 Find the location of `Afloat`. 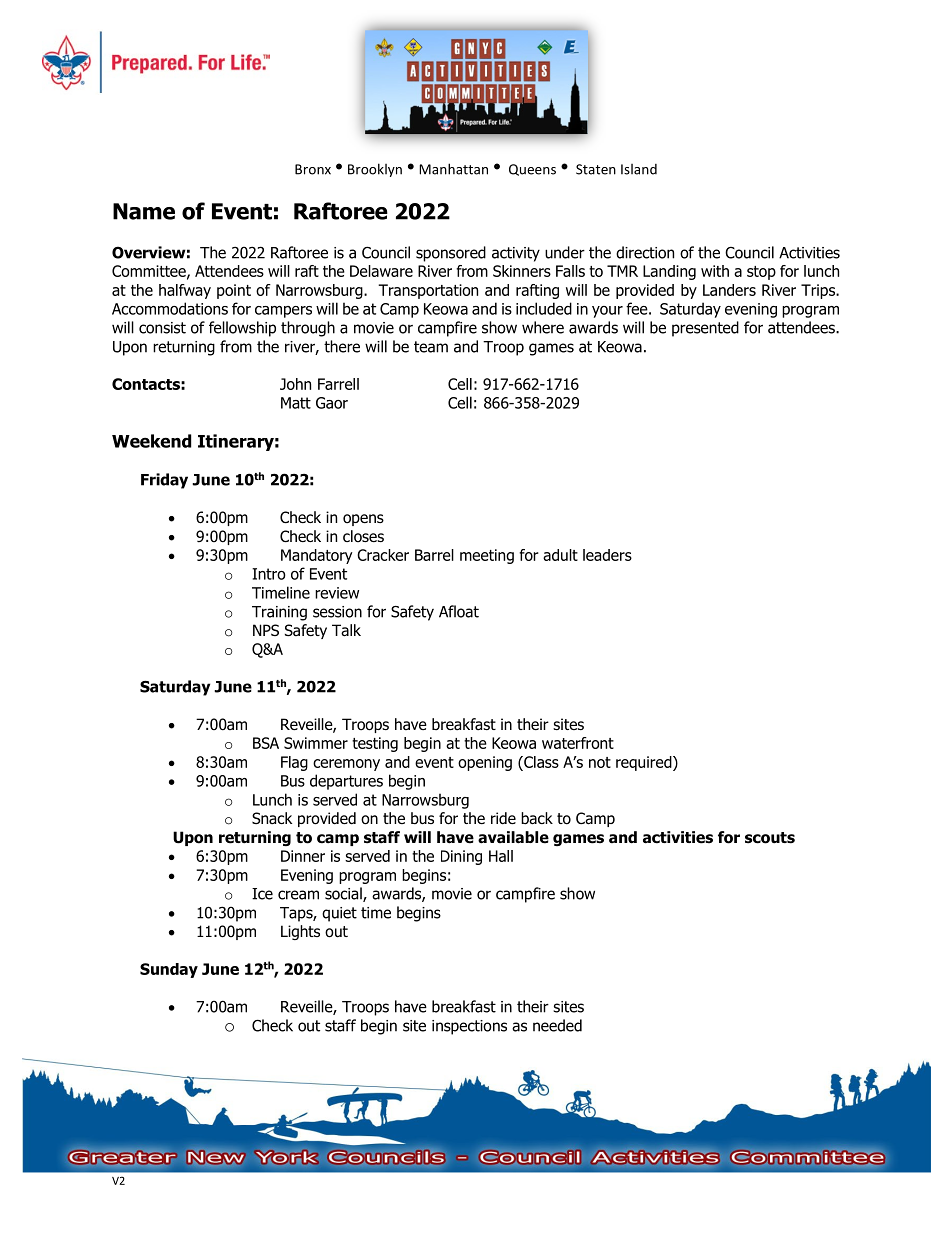

Afloat is located at coordinates (459, 611).
